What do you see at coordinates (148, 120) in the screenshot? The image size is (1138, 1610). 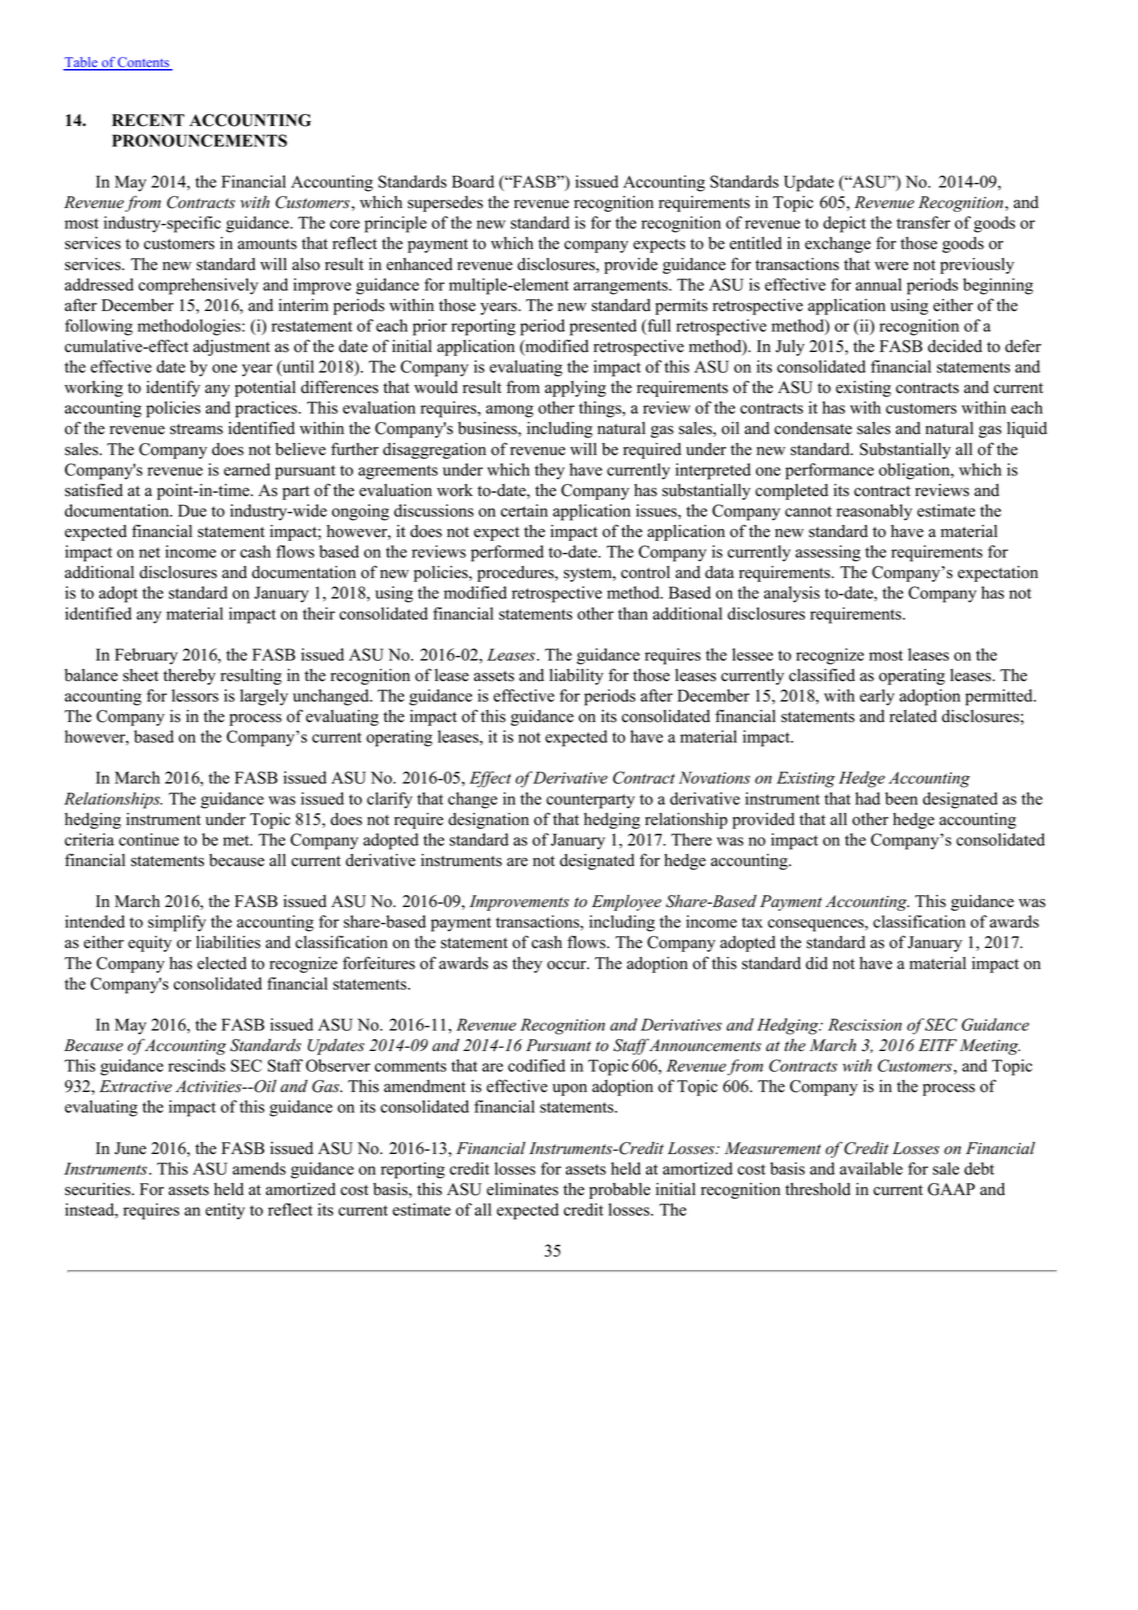 I see `RECENT` at bounding box center [148, 120].
